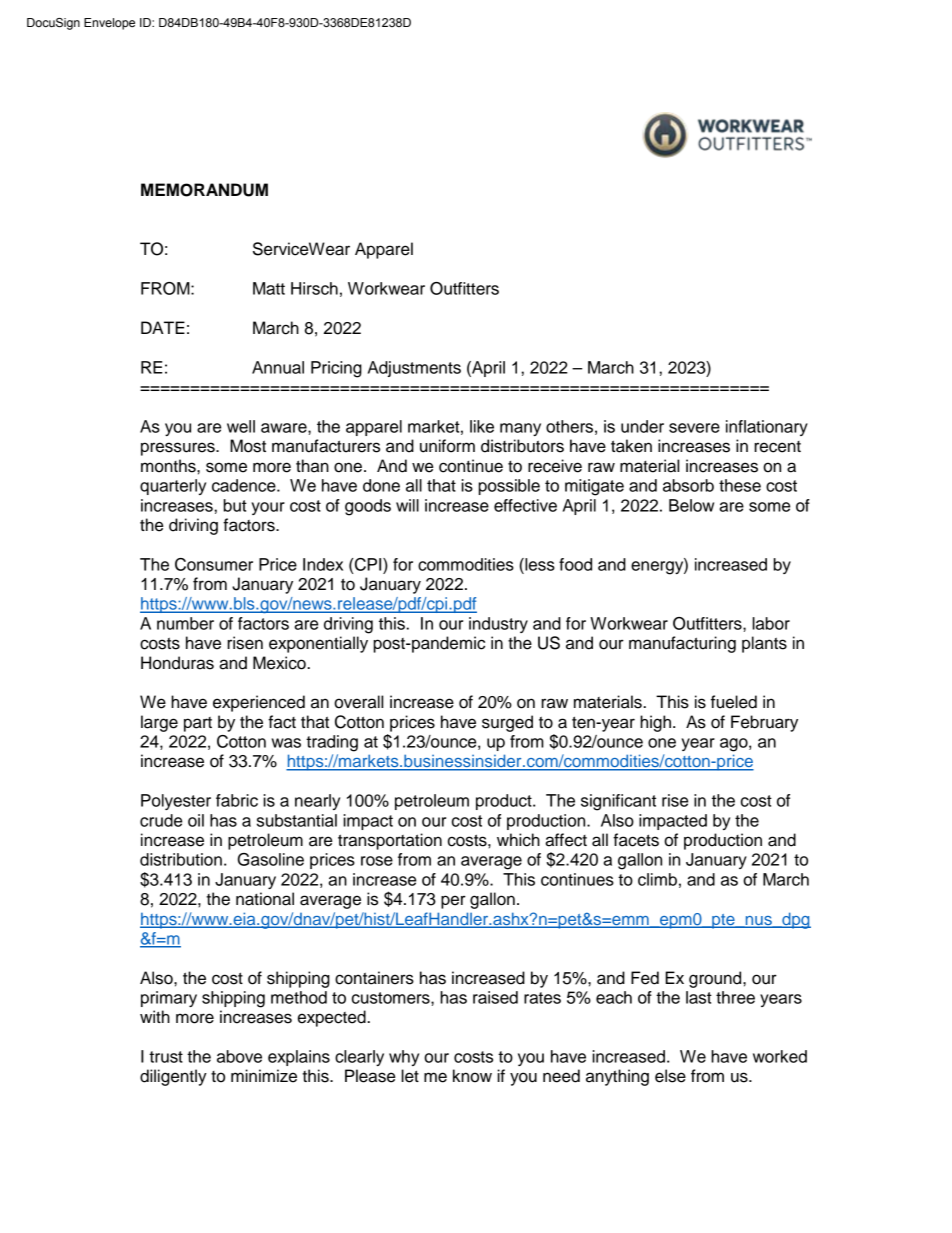 This screenshot has width=952, height=1233. Describe the element at coordinates (472, 1076) in the screenshot. I see `know` at that location.
